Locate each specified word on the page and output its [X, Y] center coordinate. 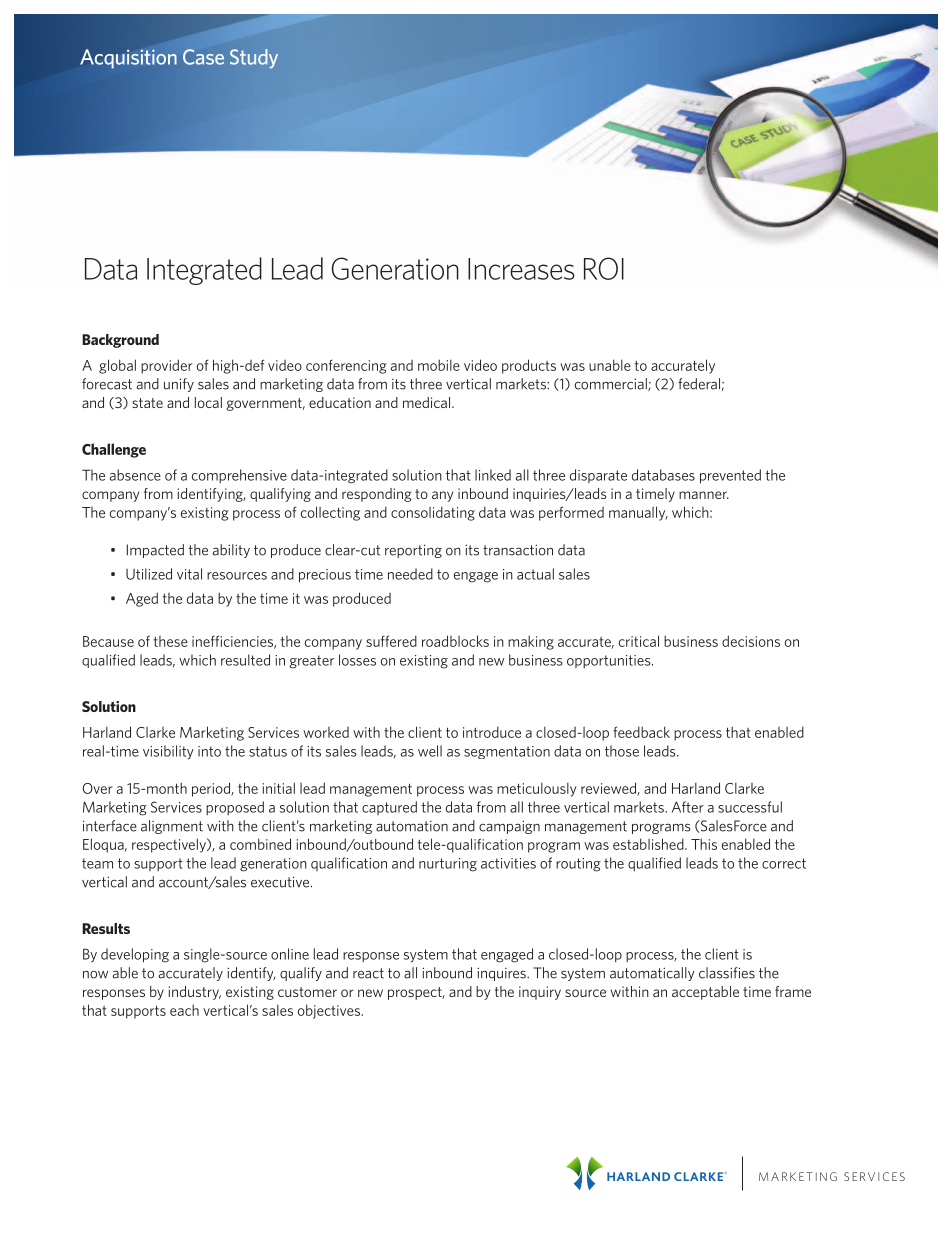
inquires [502, 974]
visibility [168, 752]
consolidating [433, 514]
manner [704, 495]
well [430, 751]
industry [194, 993]
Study [254, 59]
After [688, 807]
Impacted [155, 551]
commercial [612, 384]
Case [203, 57]
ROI [604, 268]
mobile [439, 365]
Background [120, 341]
